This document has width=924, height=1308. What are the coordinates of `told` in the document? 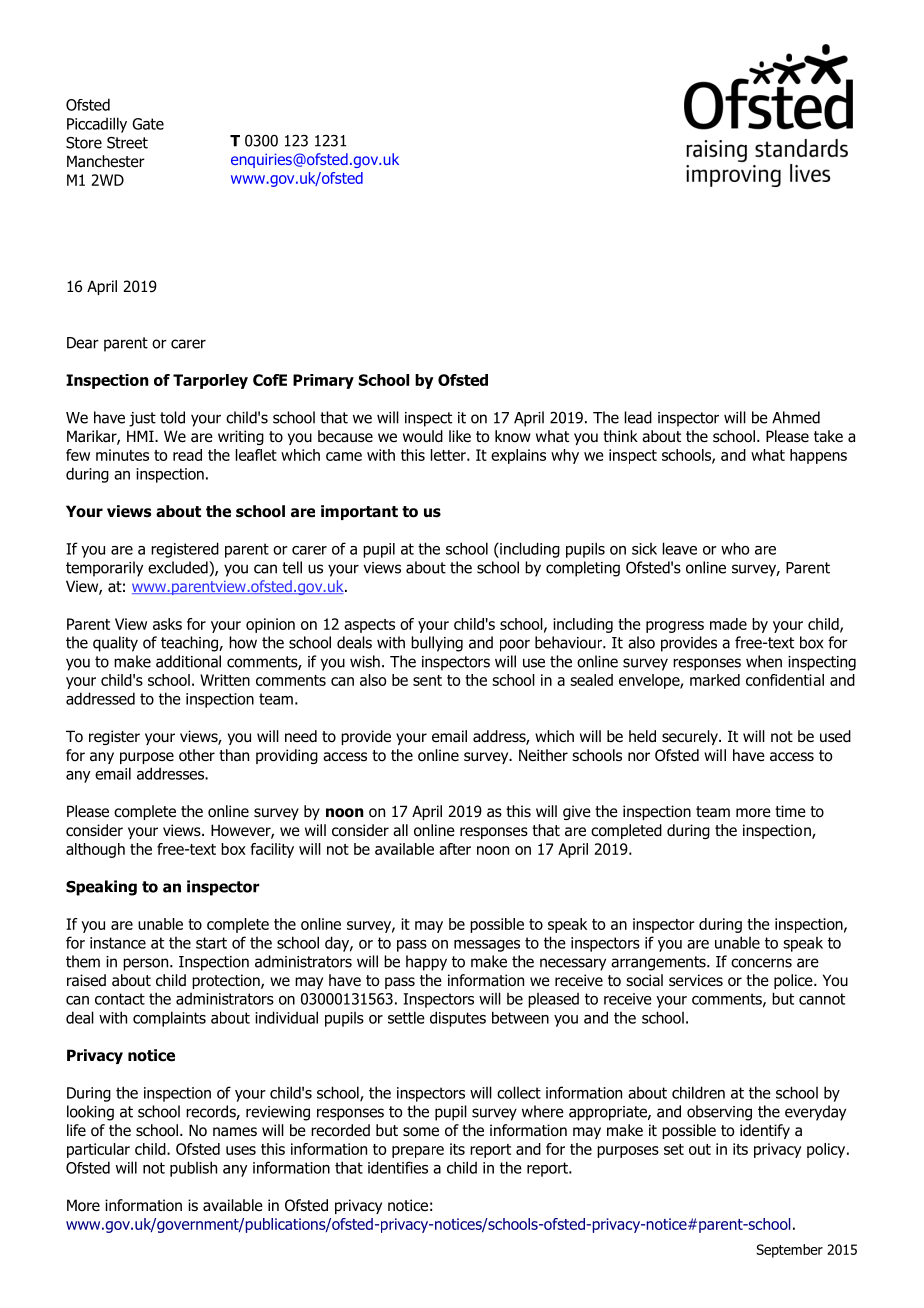 It's located at (172, 417).
